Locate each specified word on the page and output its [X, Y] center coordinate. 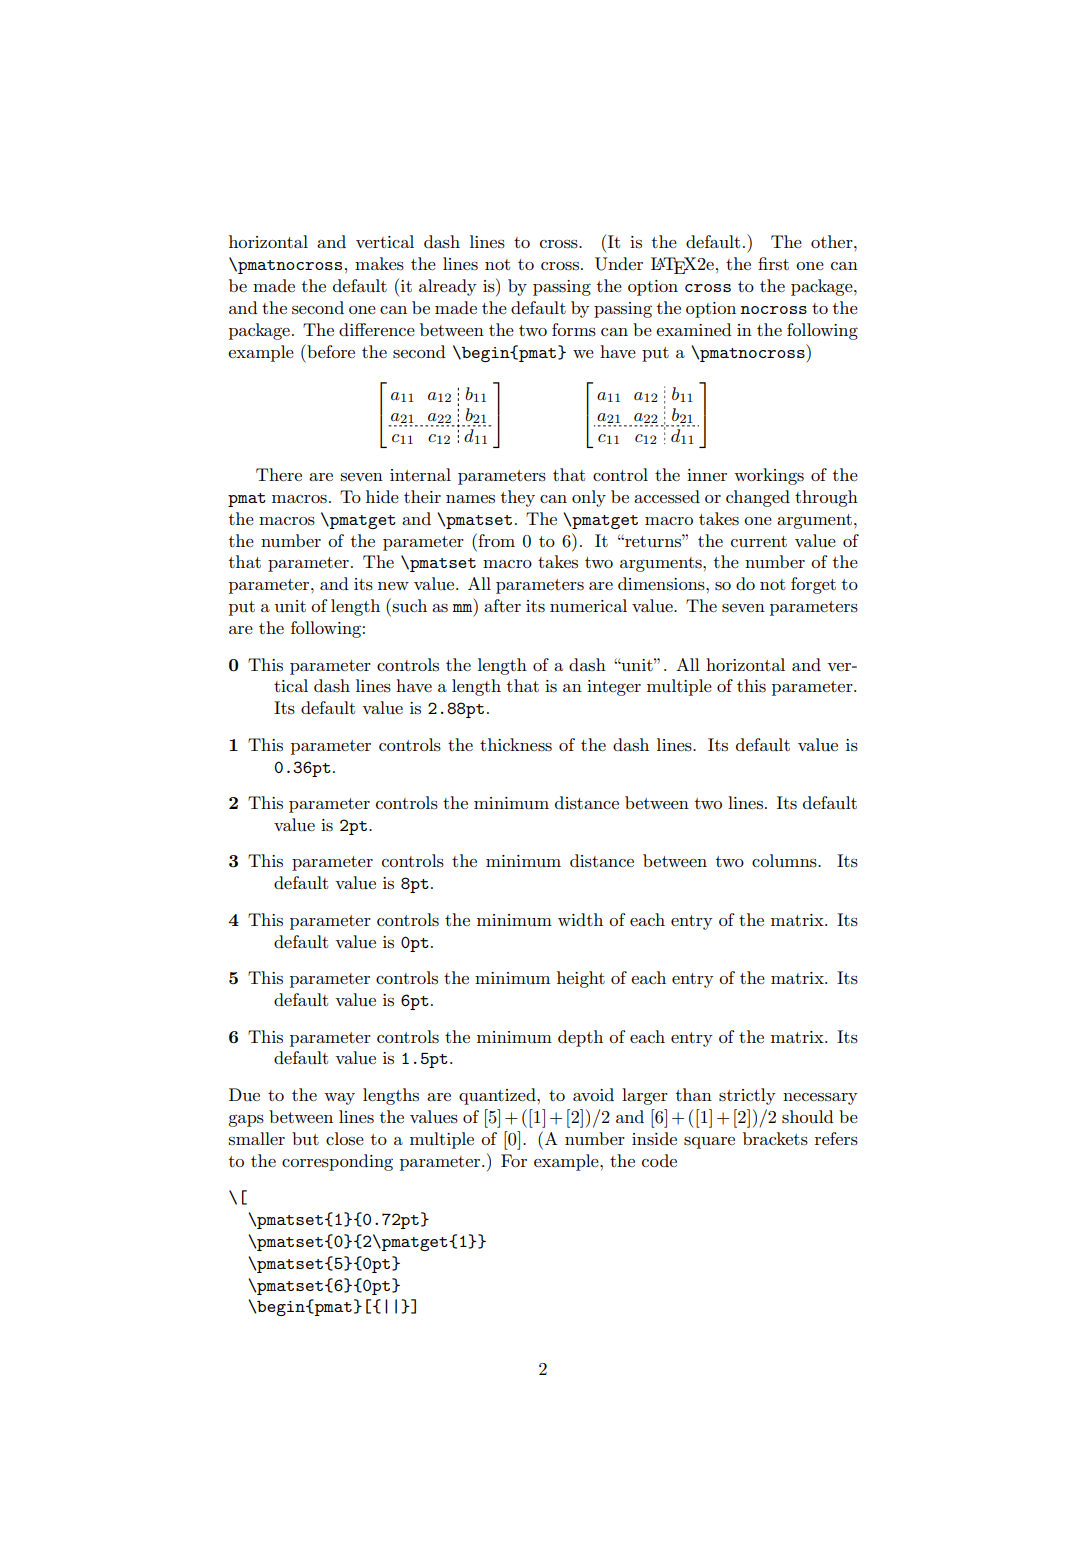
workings [769, 476]
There [279, 474]
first [773, 263]
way [339, 1099]
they [518, 498]
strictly [747, 1096]
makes [379, 264]
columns [785, 861]
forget [813, 585]
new [393, 586]
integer [614, 688]
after [502, 605]
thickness [516, 745]
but [305, 1139]
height [581, 979]
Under [619, 264]
